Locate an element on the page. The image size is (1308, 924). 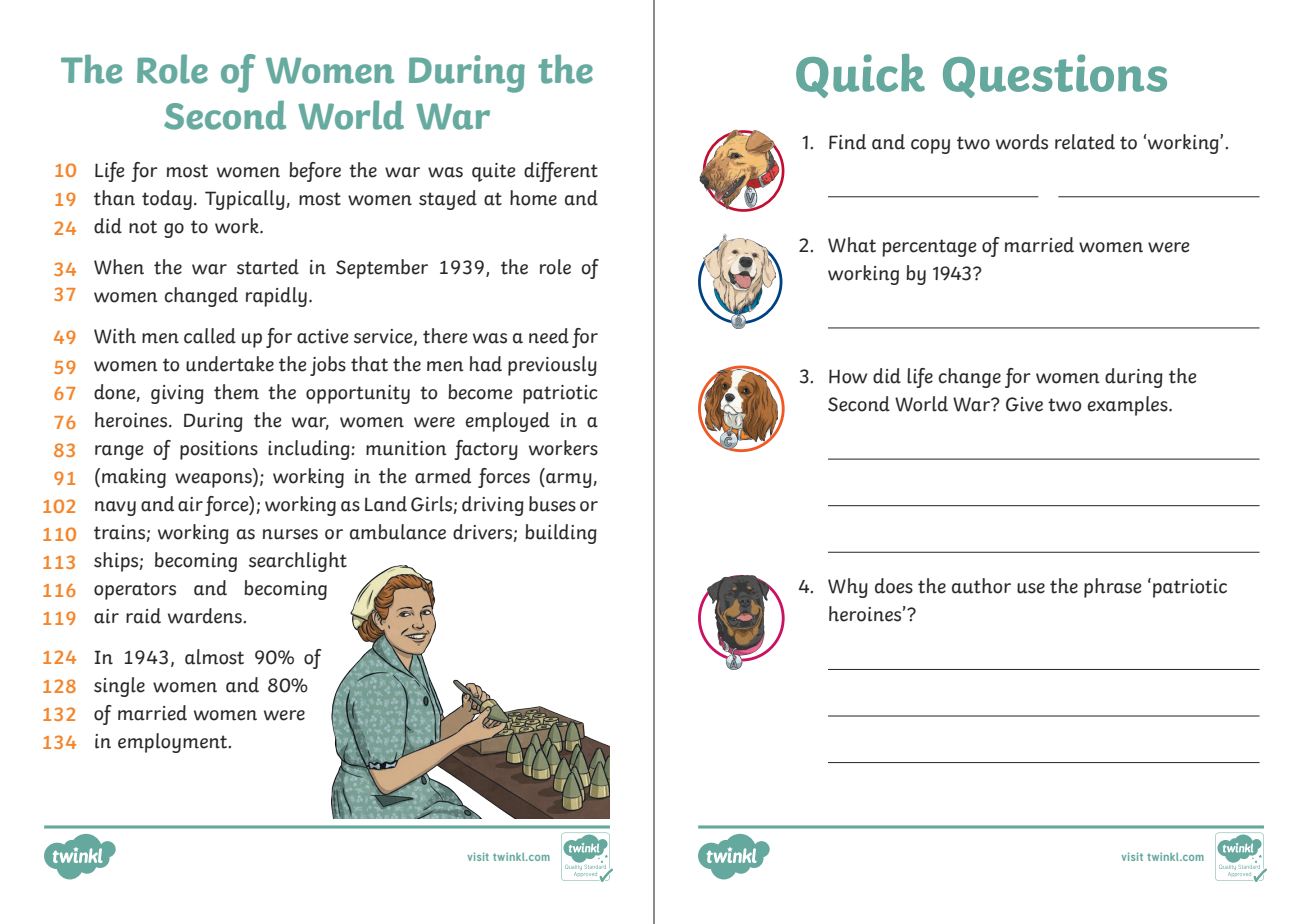
different is located at coordinates (561, 172).
